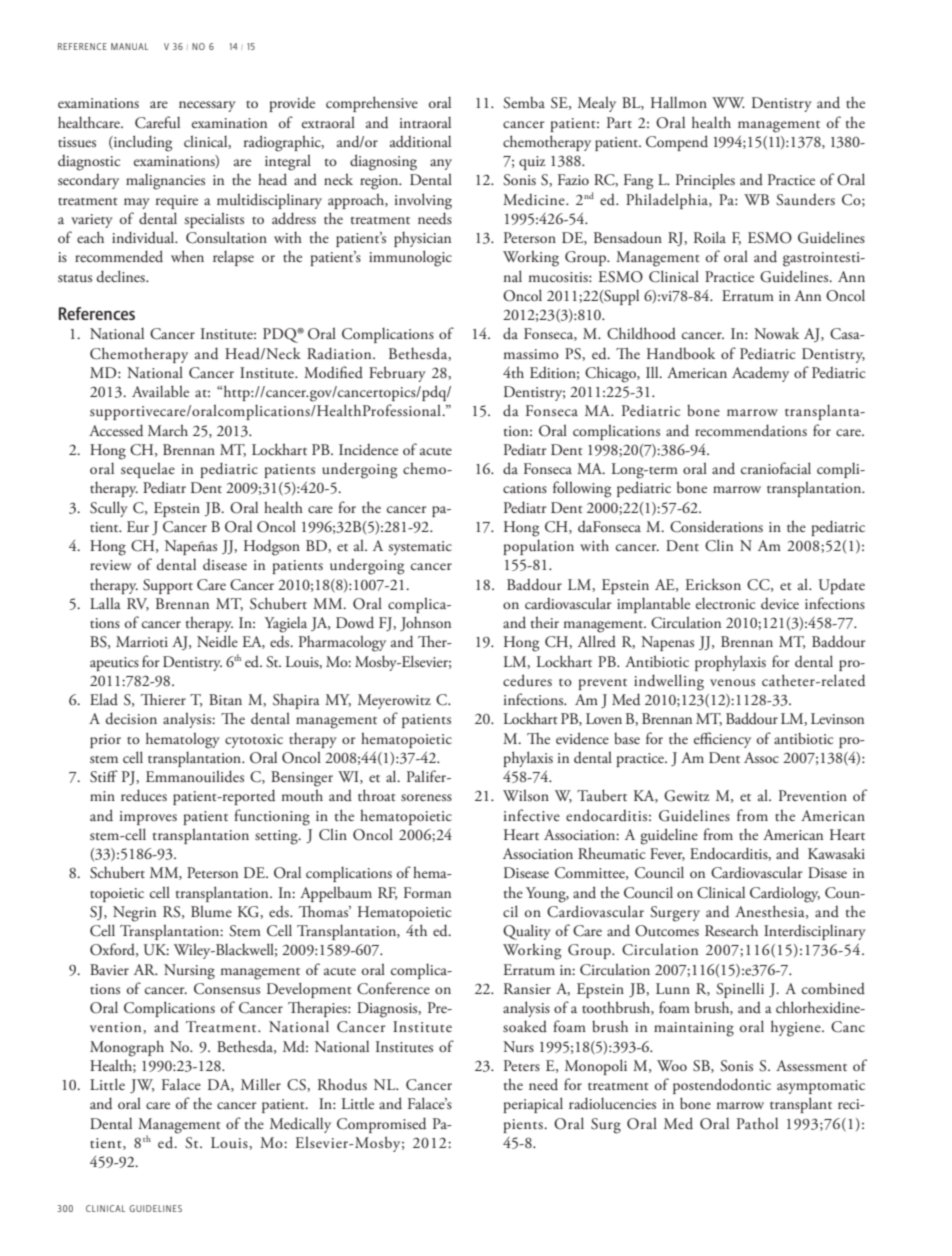  What do you see at coordinates (168, 430) in the screenshot?
I see `March` at bounding box center [168, 430].
